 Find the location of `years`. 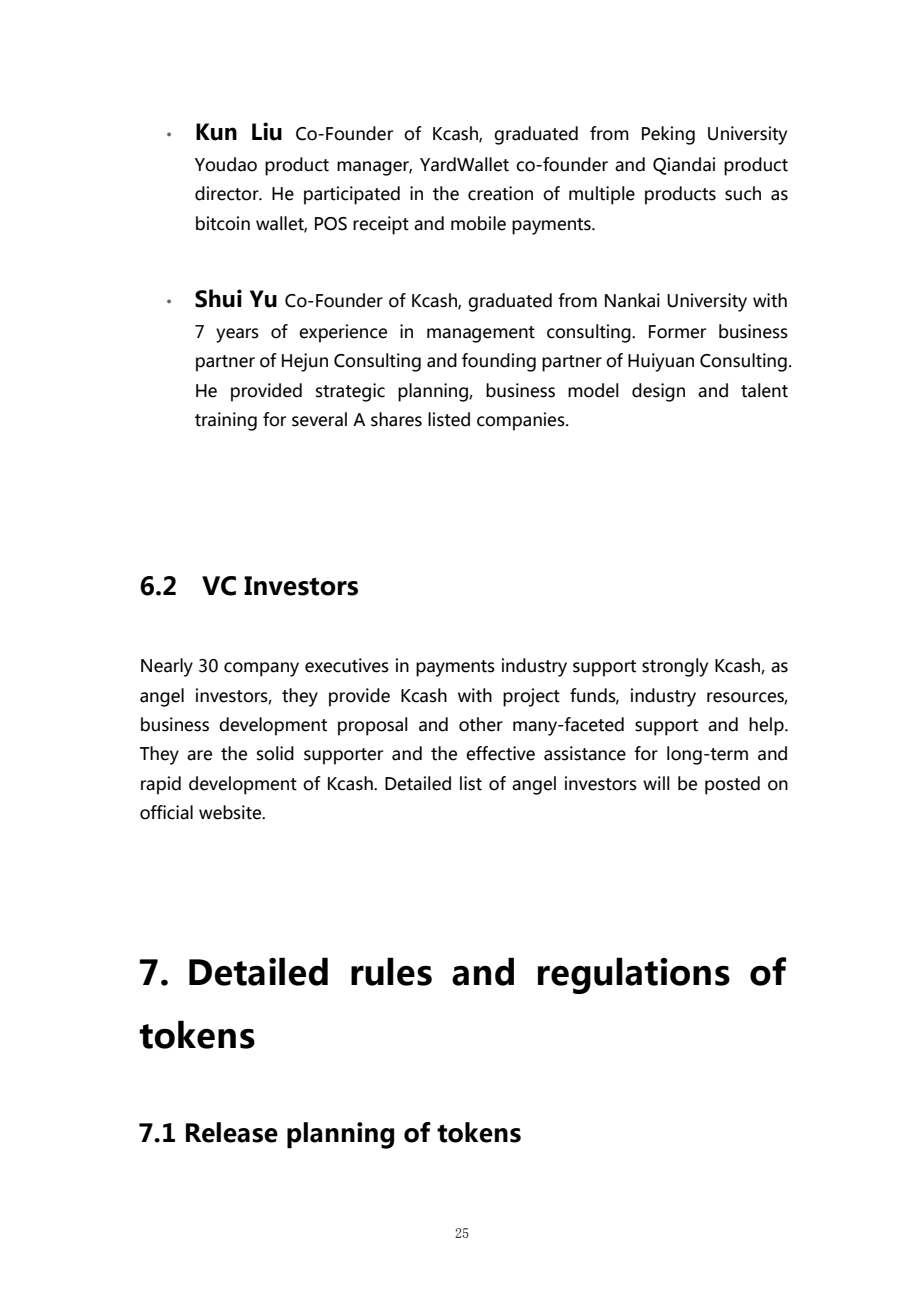

years is located at coordinates (237, 335).
